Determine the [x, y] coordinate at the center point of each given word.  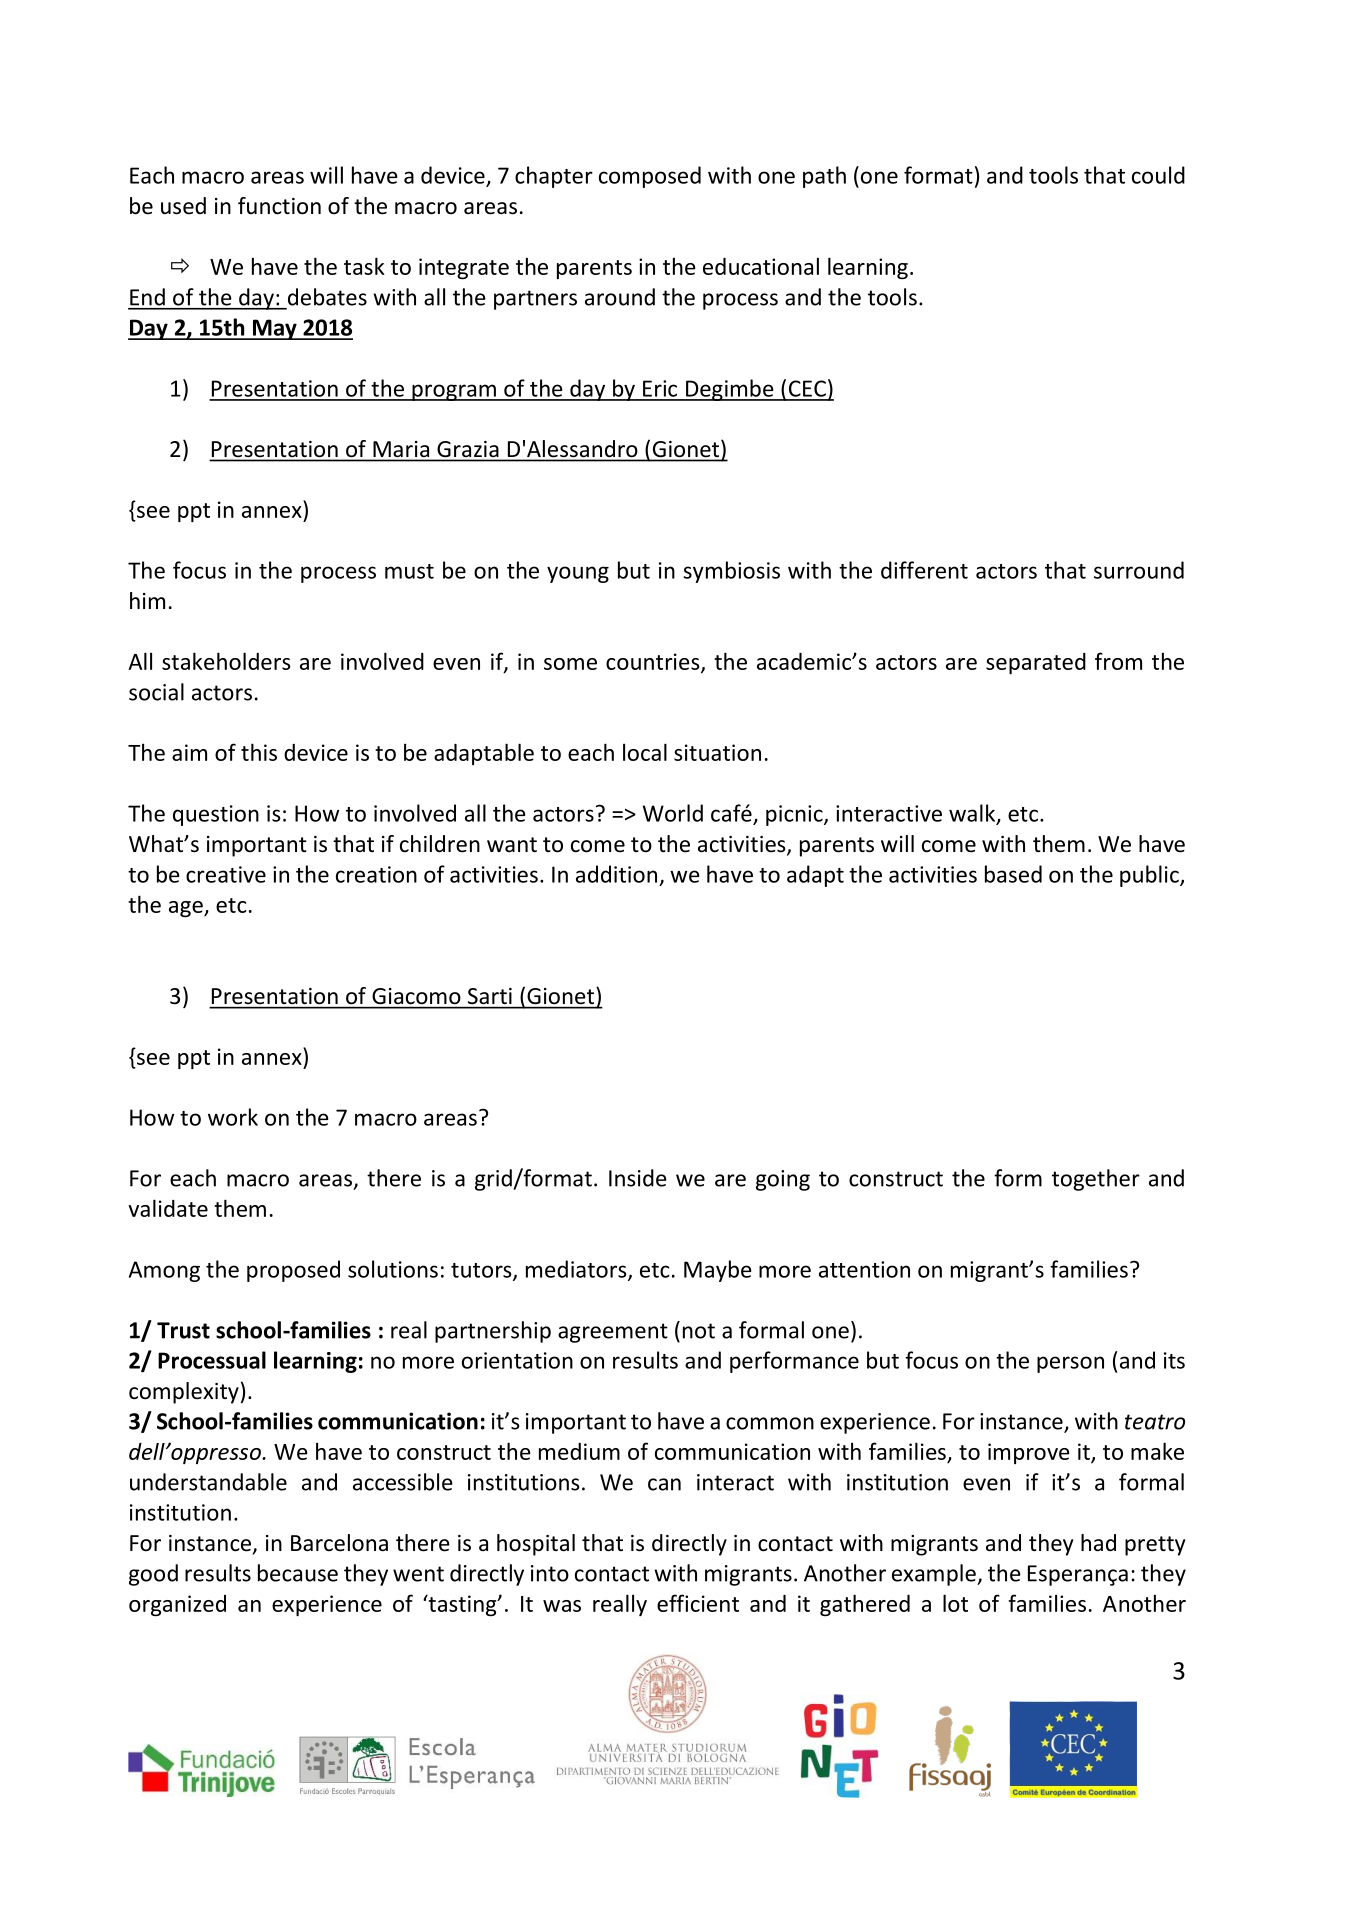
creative [226, 874]
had [1098, 1543]
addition [616, 874]
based [1013, 874]
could [1158, 175]
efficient [698, 1603]
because [298, 1573]
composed [650, 177]
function [279, 206]
